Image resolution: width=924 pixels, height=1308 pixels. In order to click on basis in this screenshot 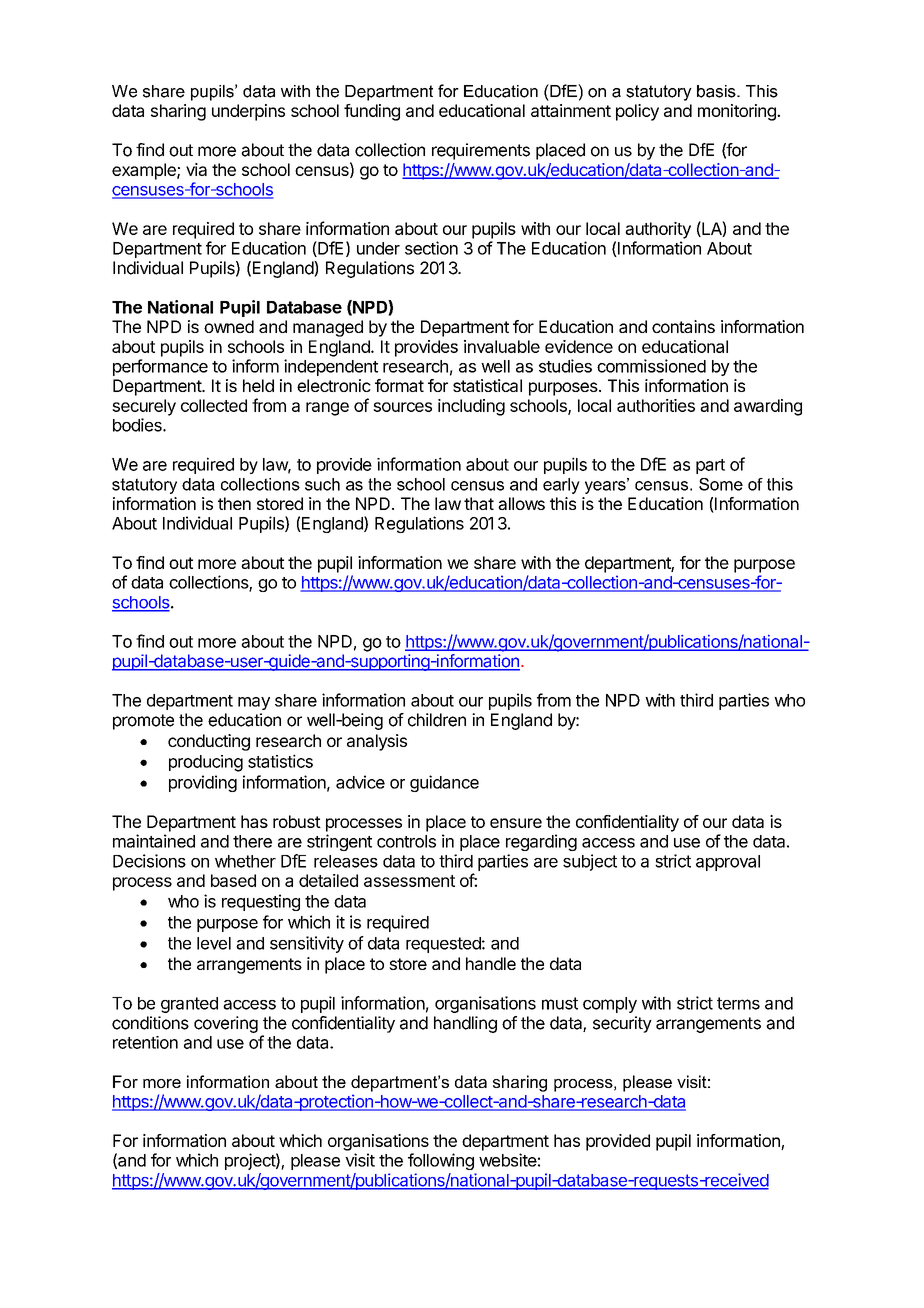, I will do `click(717, 91)`.
